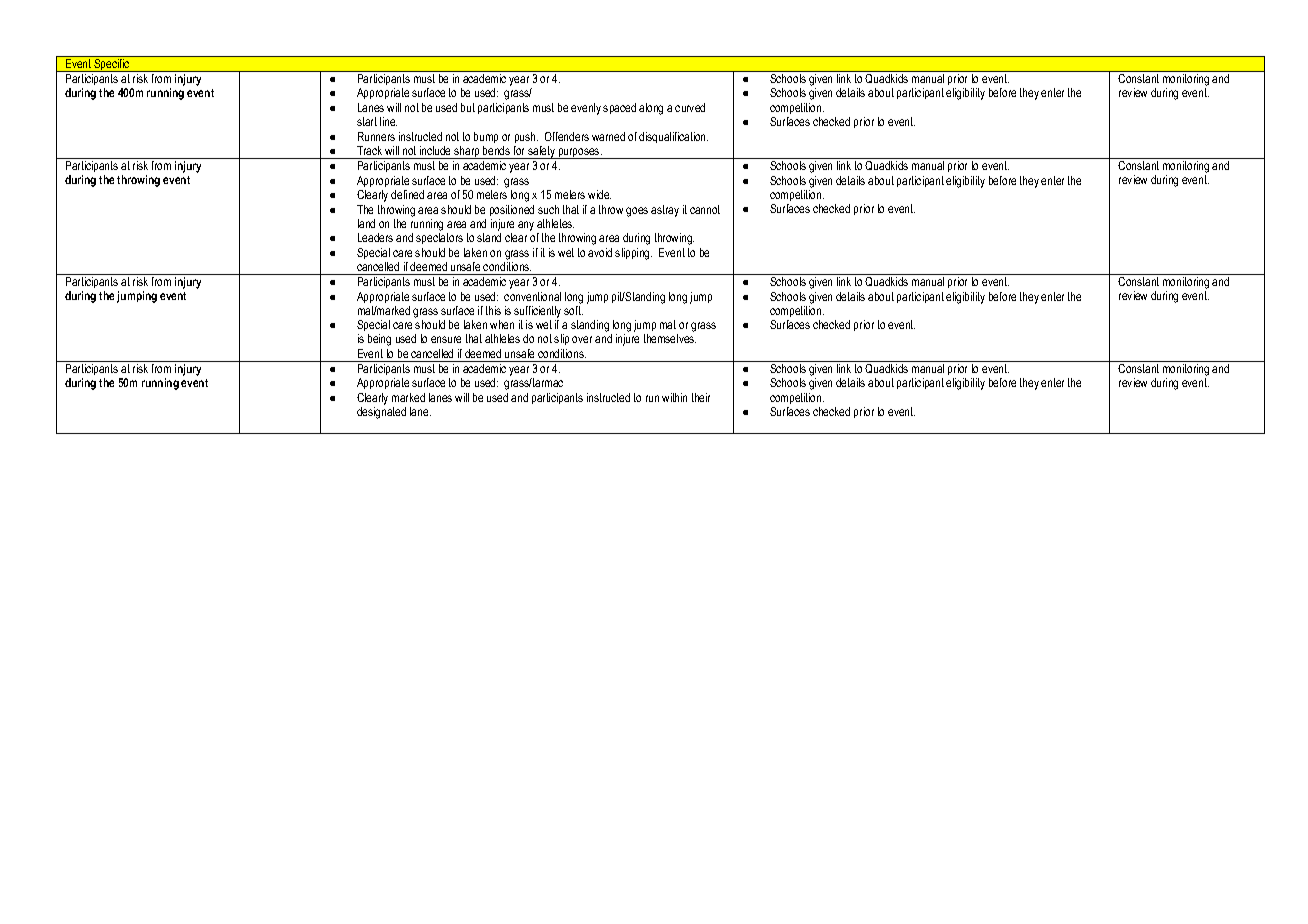 This screenshot has height=924, width=1308. I want to click on designated, so click(381, 413).
